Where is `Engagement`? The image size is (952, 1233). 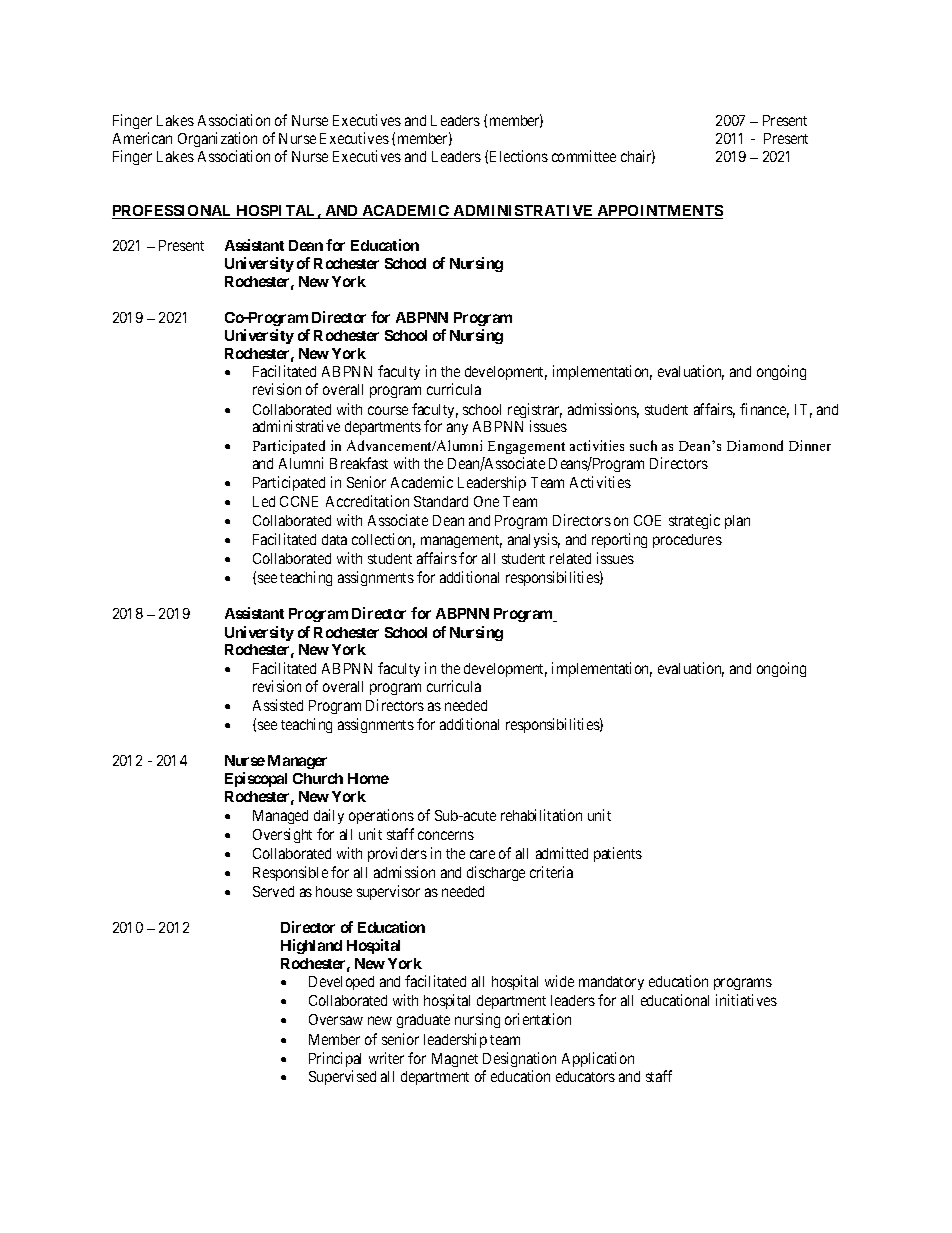
Engagement is located at coordinates (526, 449).
